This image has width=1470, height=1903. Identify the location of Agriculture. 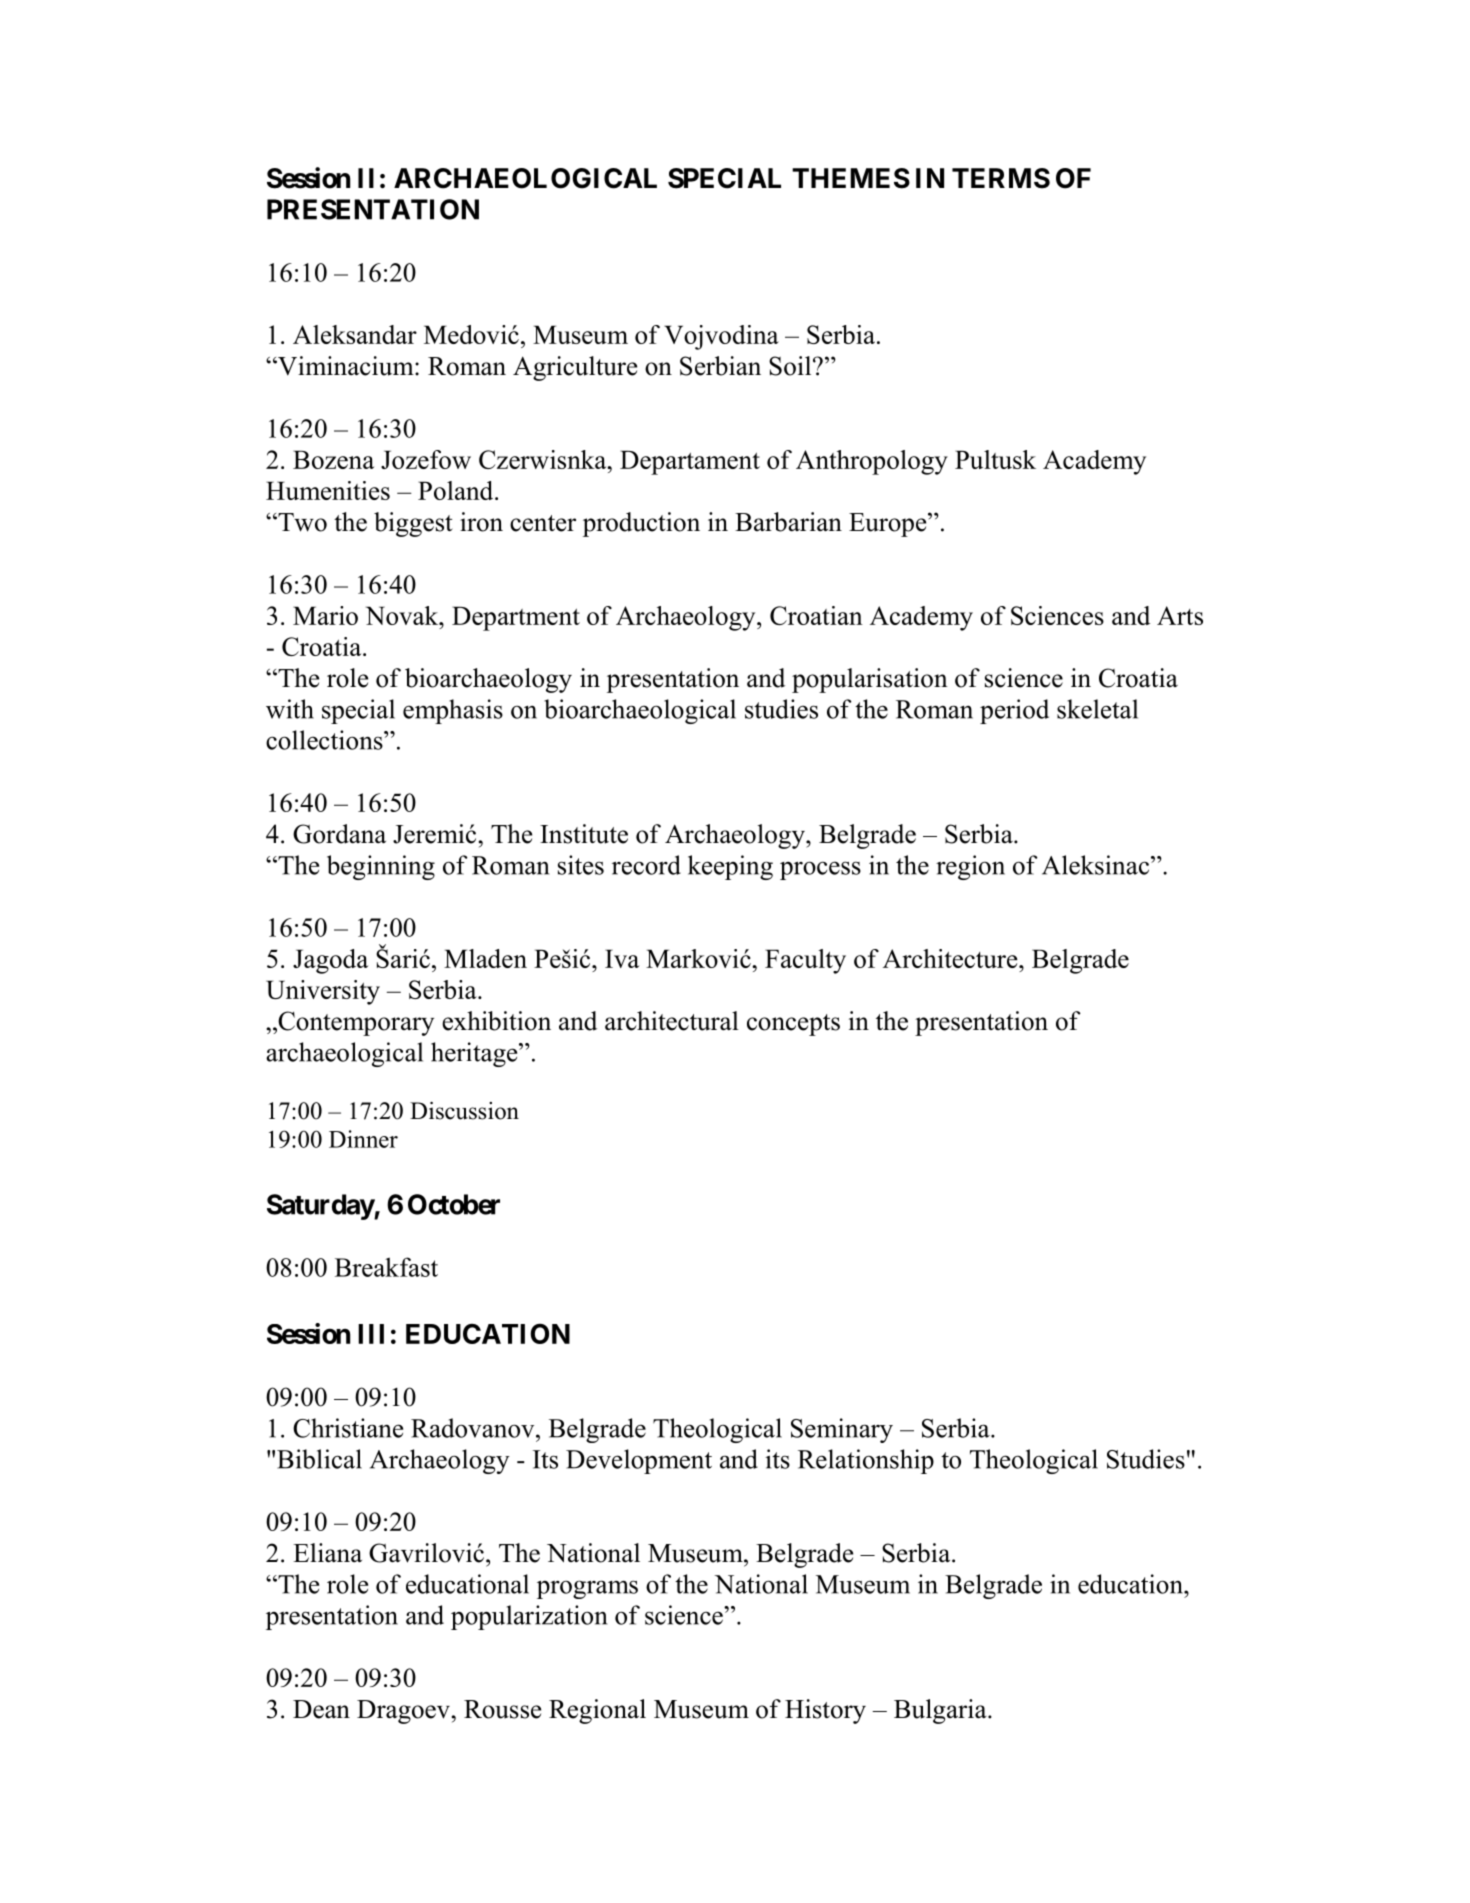
(575, 368).
